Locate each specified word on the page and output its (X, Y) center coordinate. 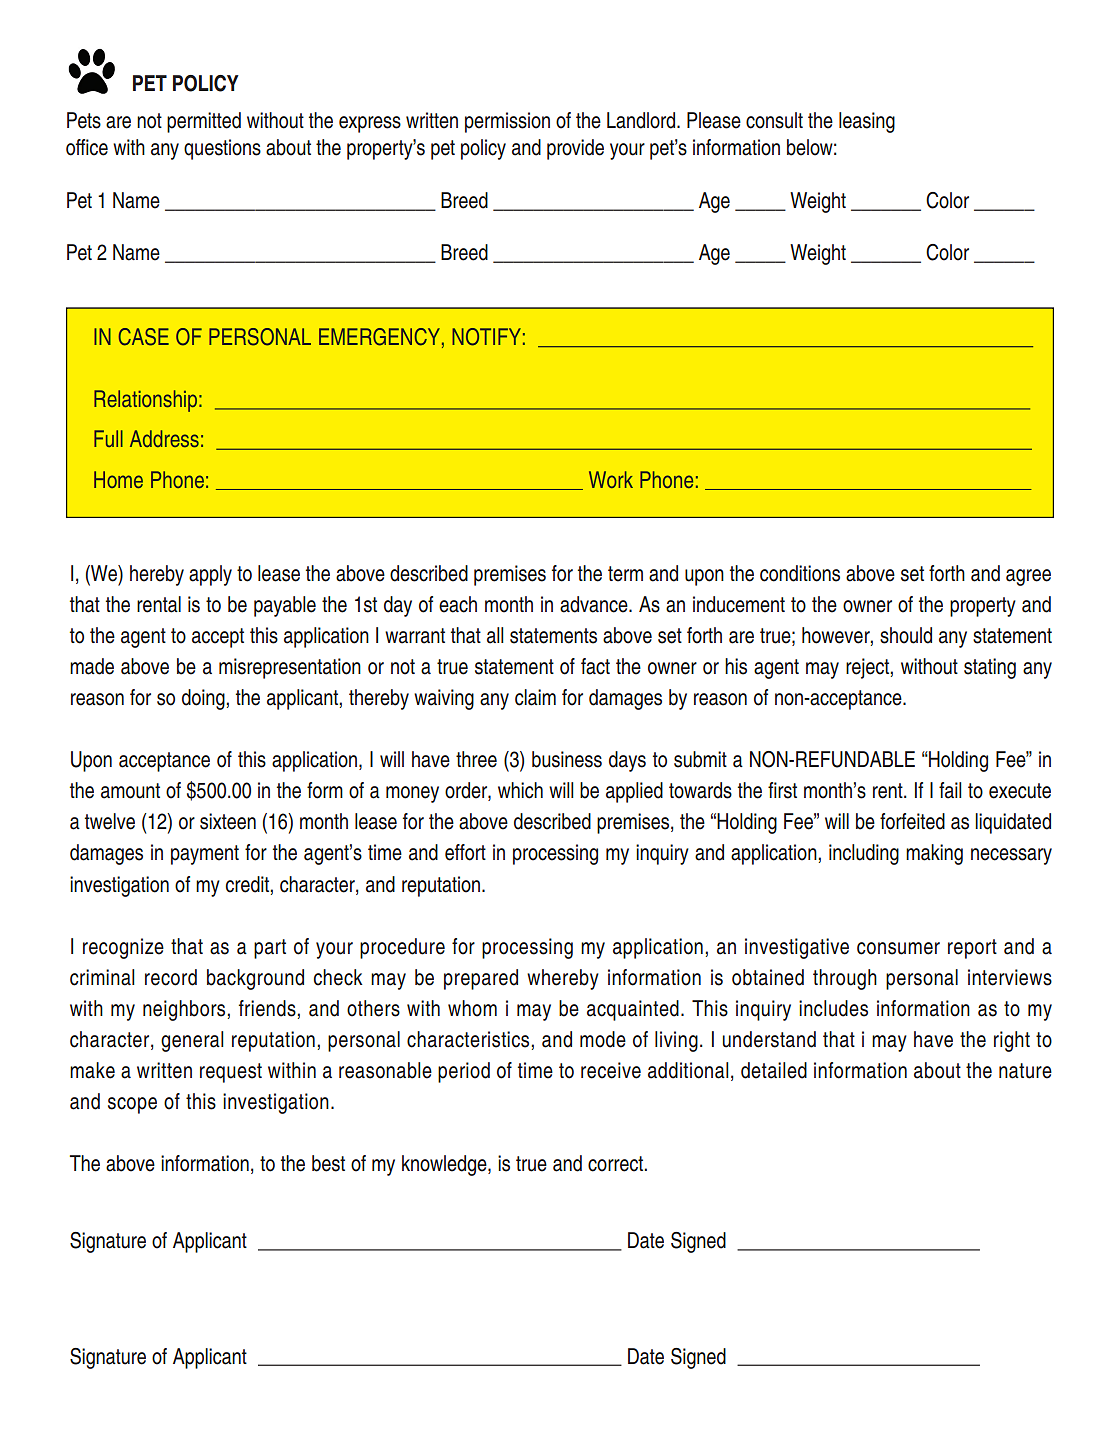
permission (507, 122)
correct (615, 1164)
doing (203, 699)
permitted (204, 122)
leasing (867, 122)
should (906, 635)
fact (595, 666)
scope (132, 1105)
